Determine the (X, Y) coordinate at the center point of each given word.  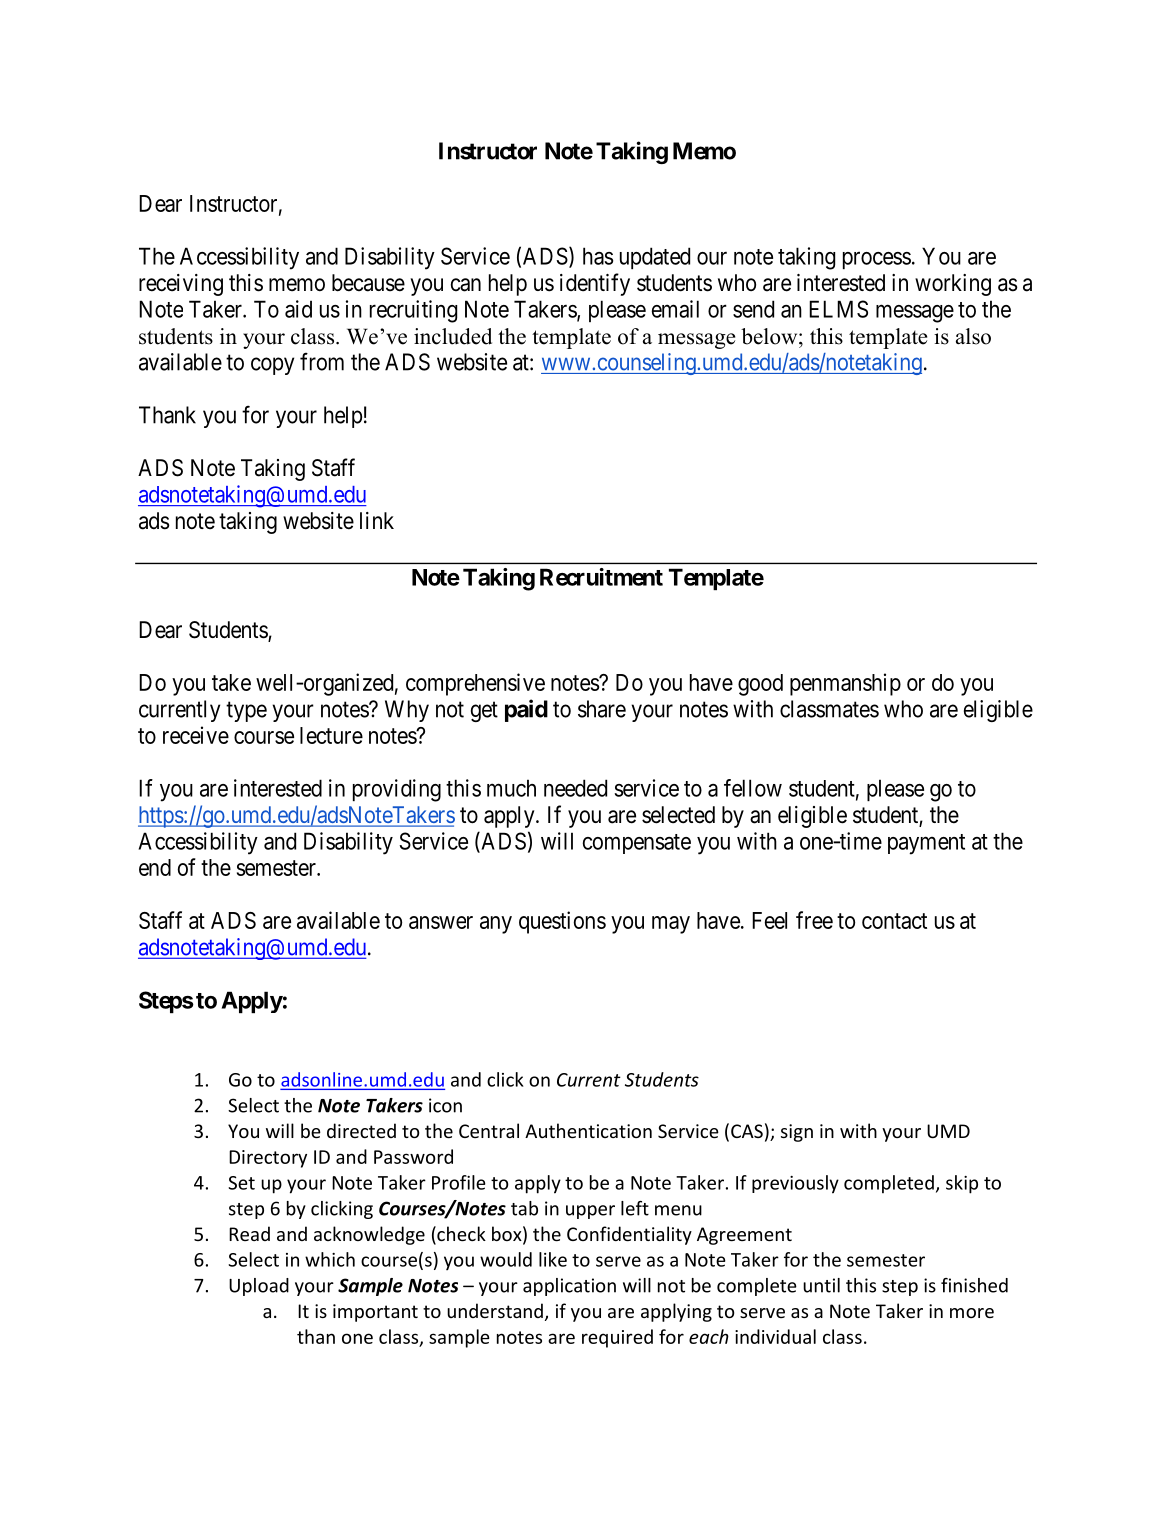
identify (595, 284)
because (368, 283)
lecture (331, 735)
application (569, 1287)
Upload (259, 1287)
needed (575, 788)
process (877, 260)
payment (926, 844)
